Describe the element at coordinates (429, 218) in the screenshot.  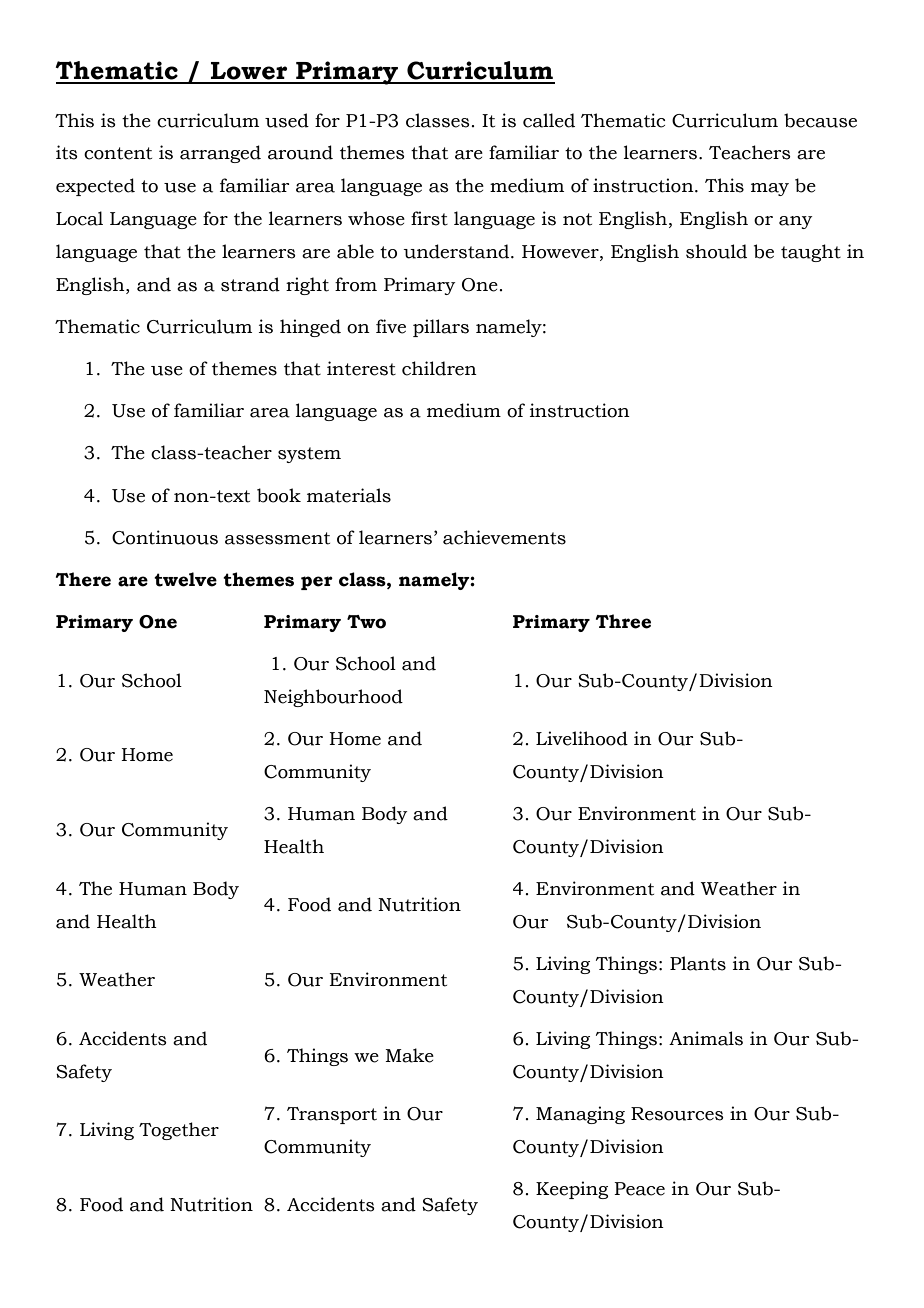
I see `first` at that location.
